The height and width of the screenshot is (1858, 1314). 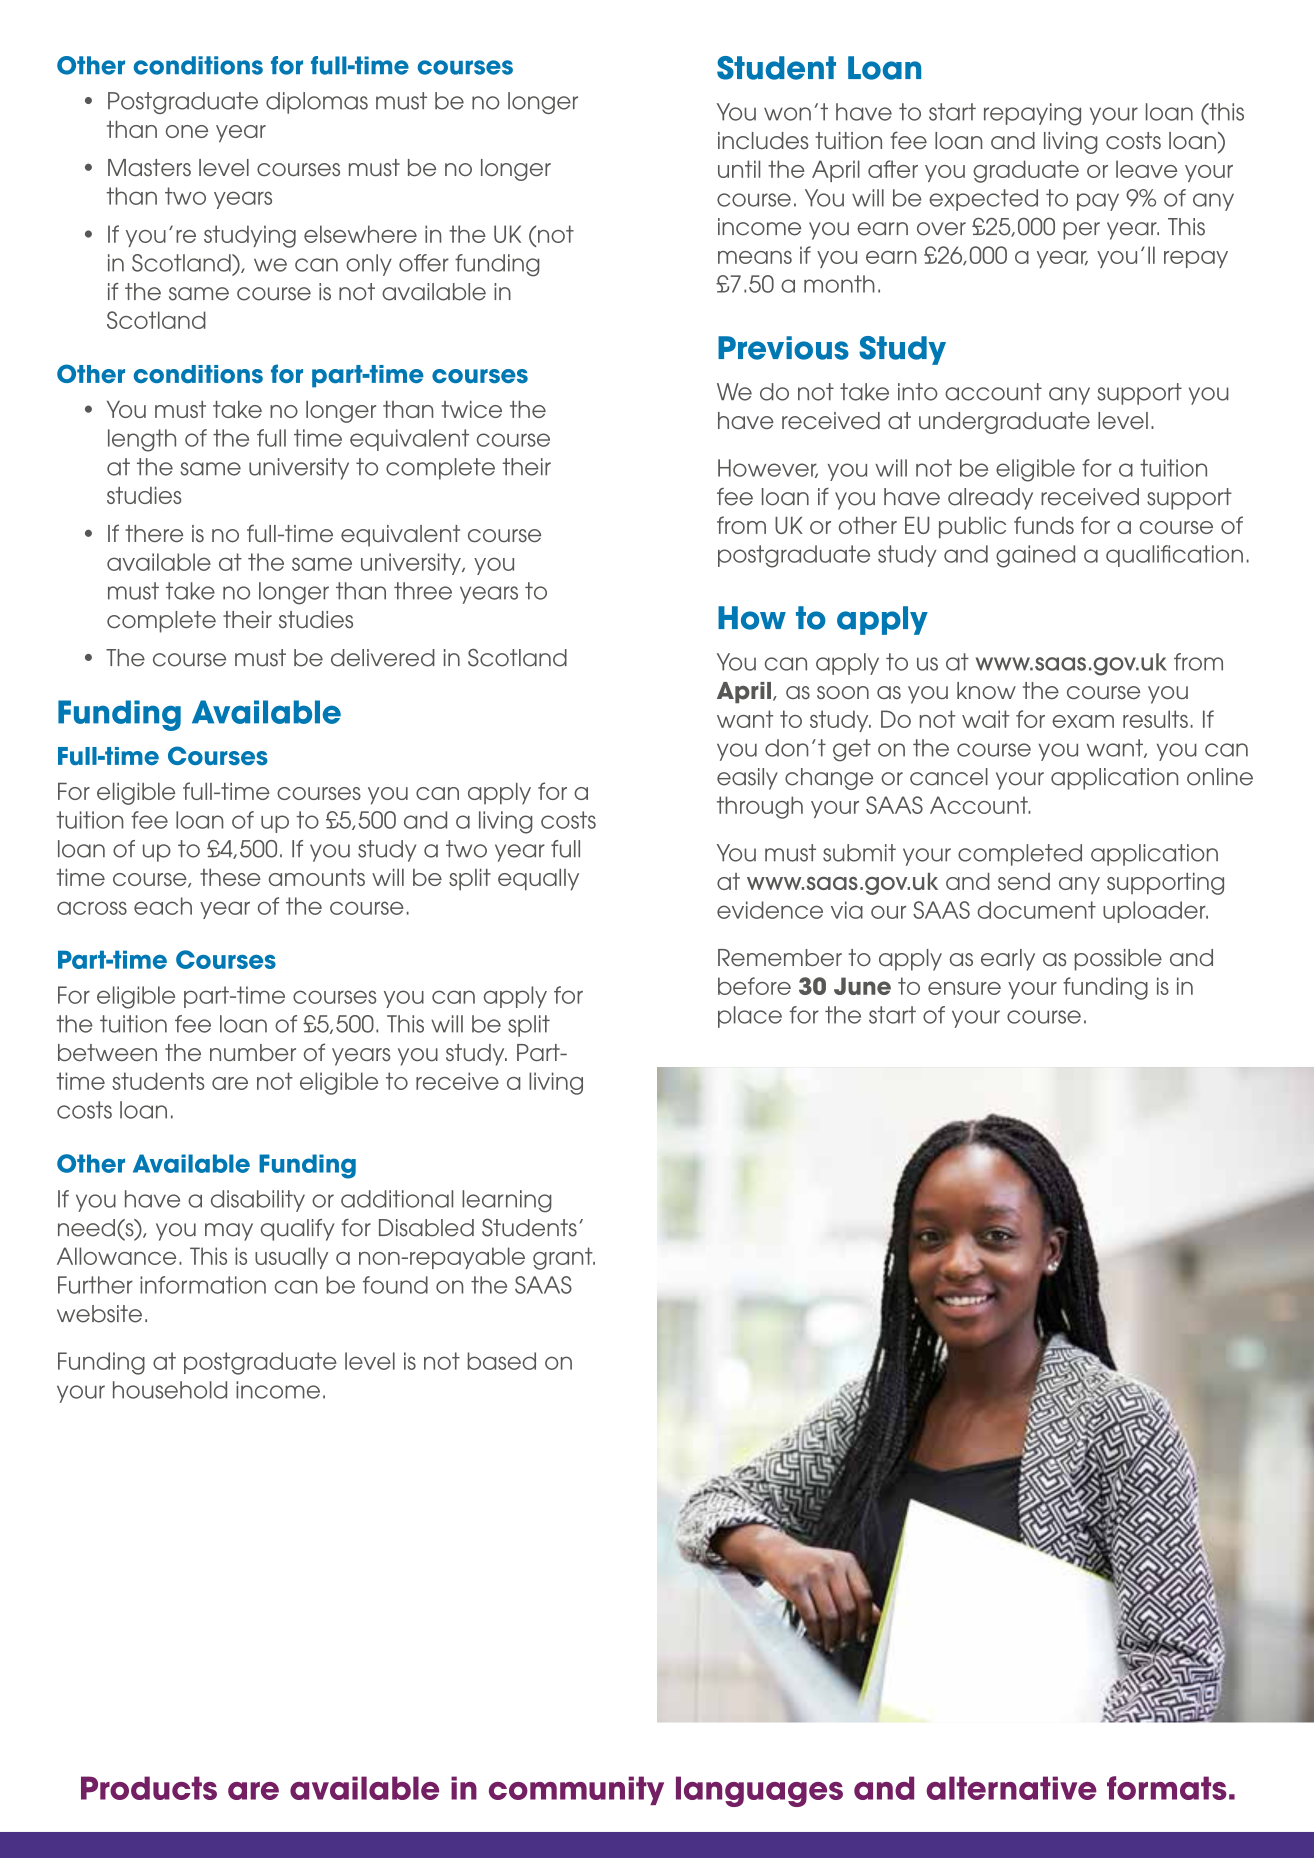 I want to click on until, so click(x=739, y=169).
